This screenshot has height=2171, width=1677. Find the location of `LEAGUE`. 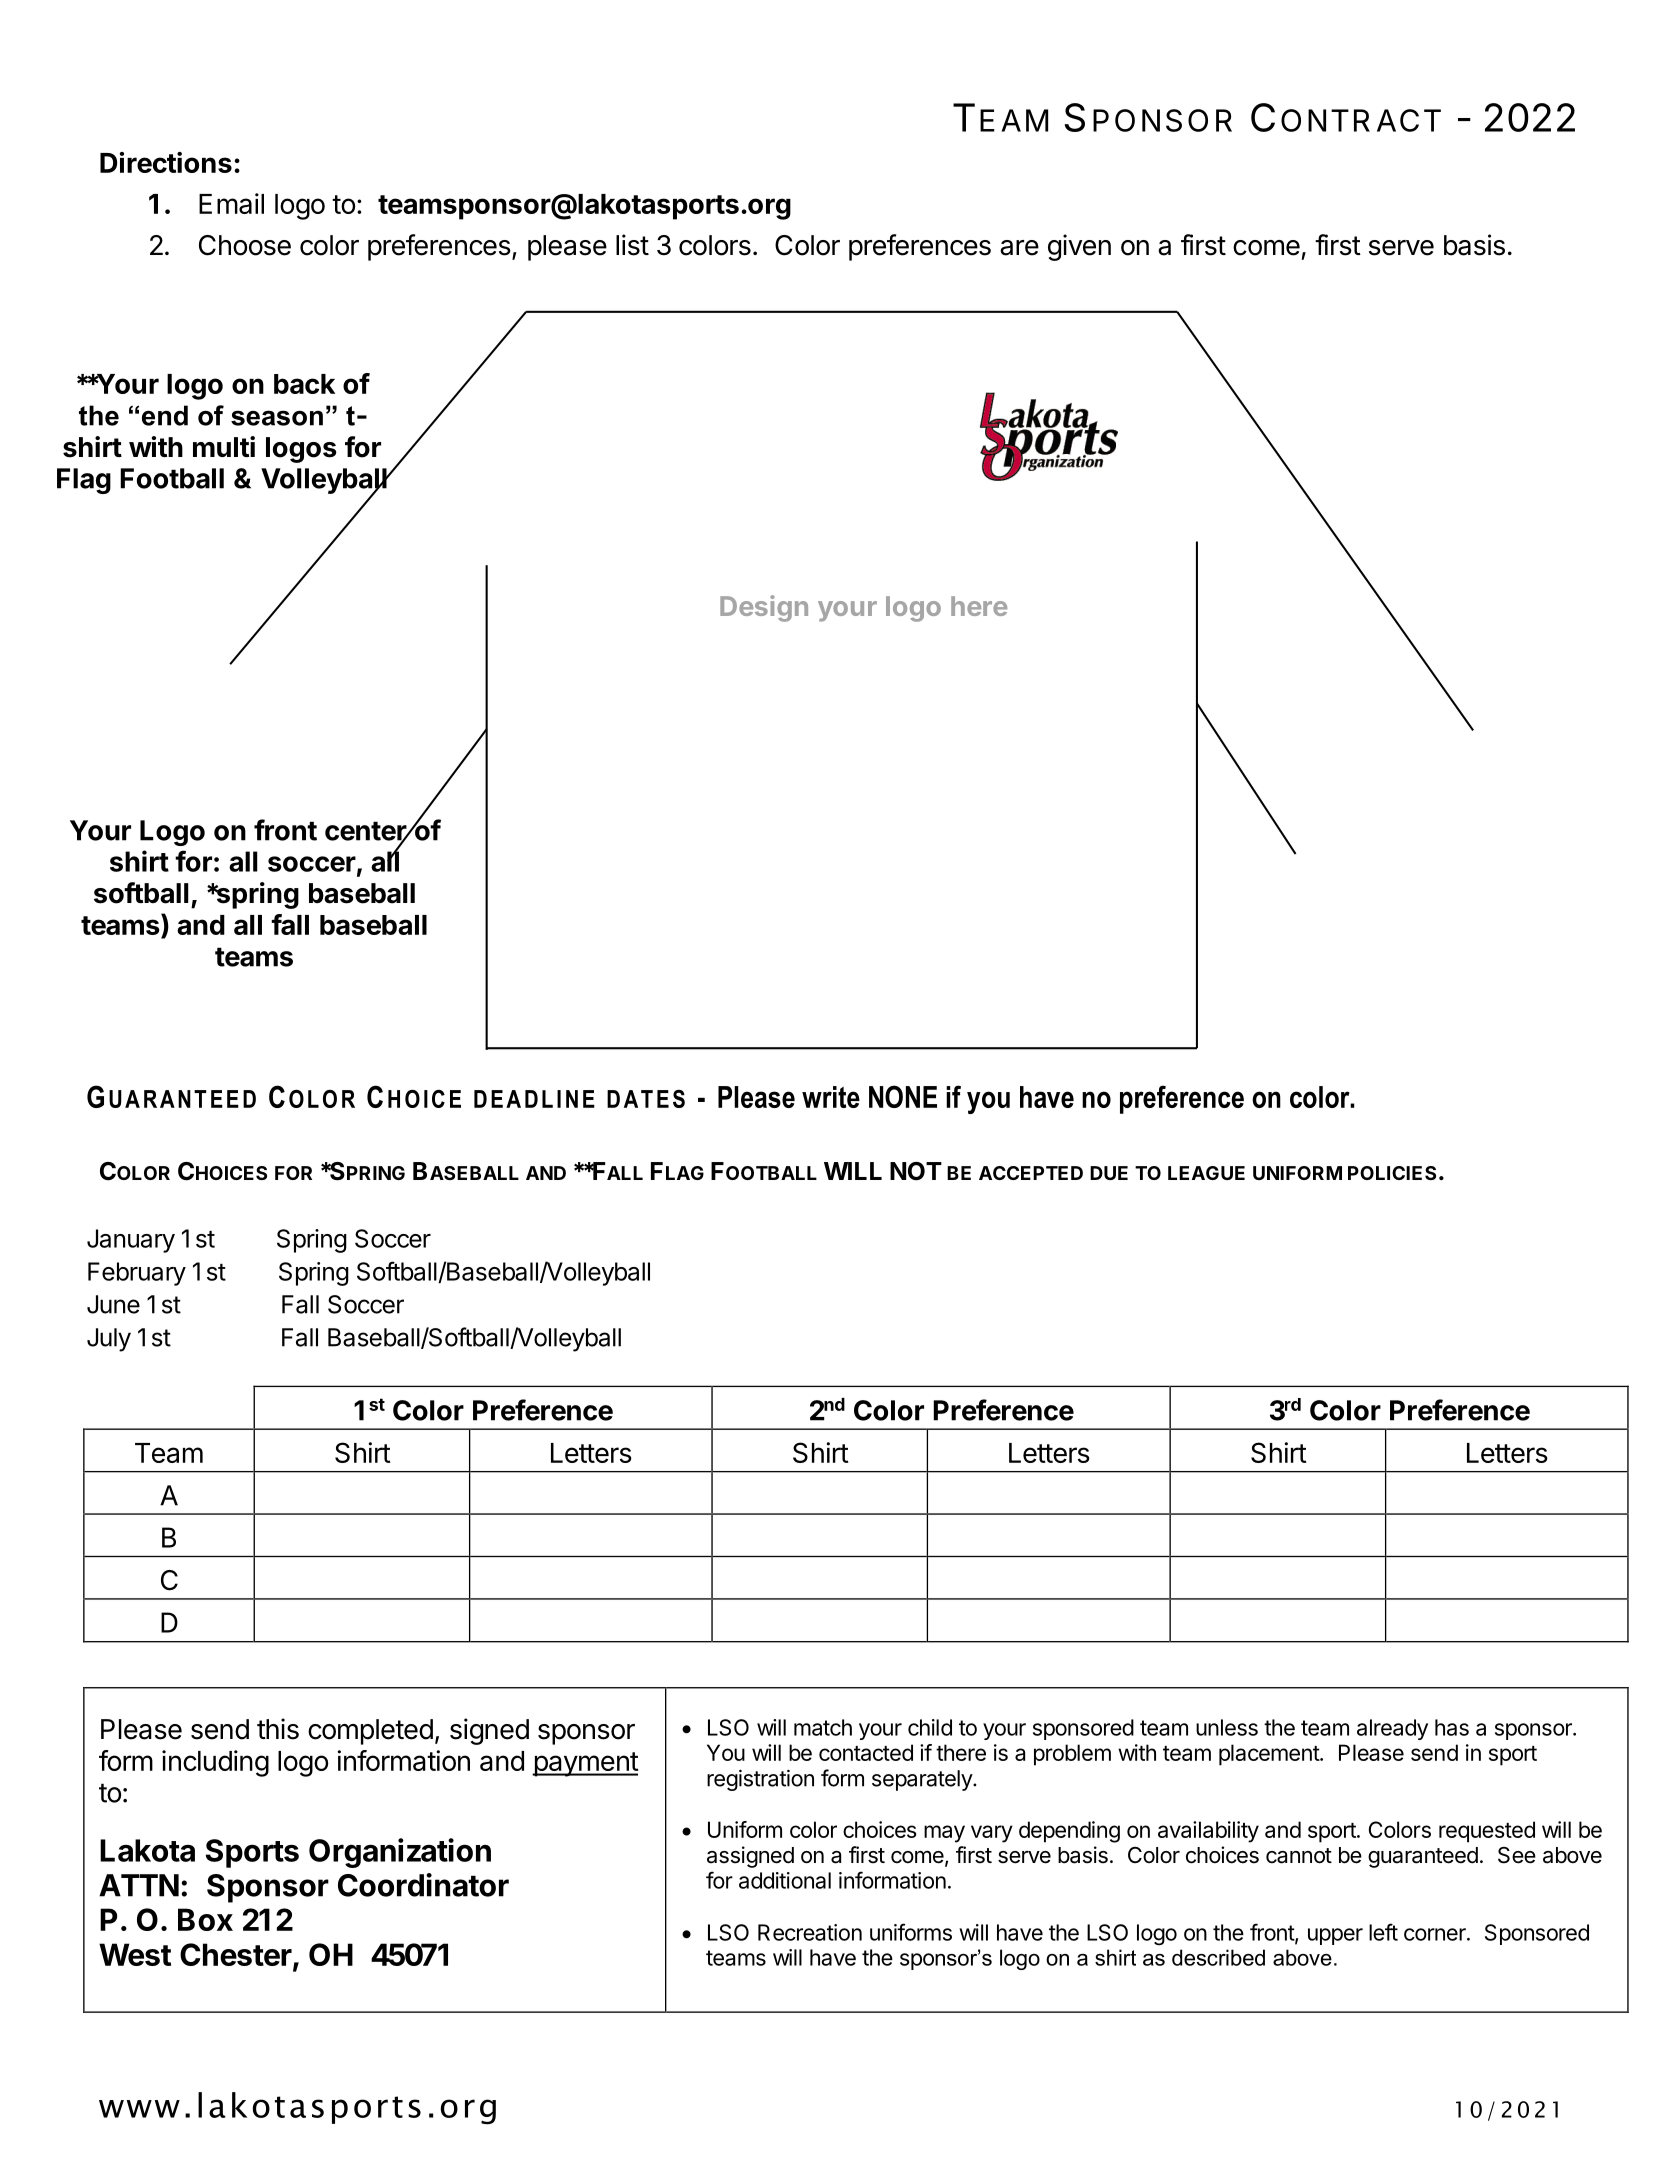

LEAGUE is located at coordinates (1206, 1173).
